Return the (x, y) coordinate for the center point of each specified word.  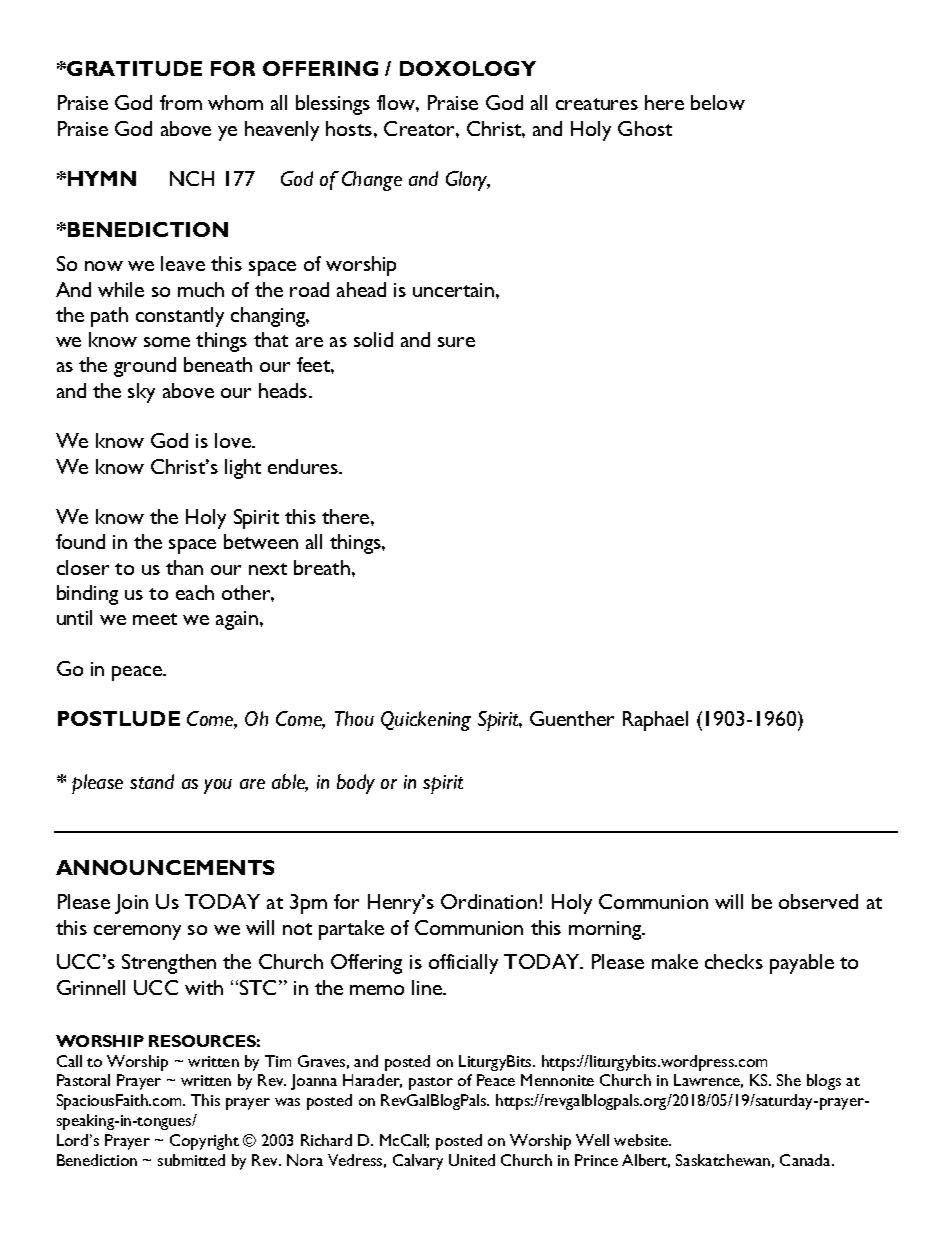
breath (322, 567)
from (181, 102)
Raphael (655, 721)
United (472, 1160)
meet (155, 619)
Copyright (204, 1142)
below (718, 102)
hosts (350, 128)
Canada (806, 1160)
